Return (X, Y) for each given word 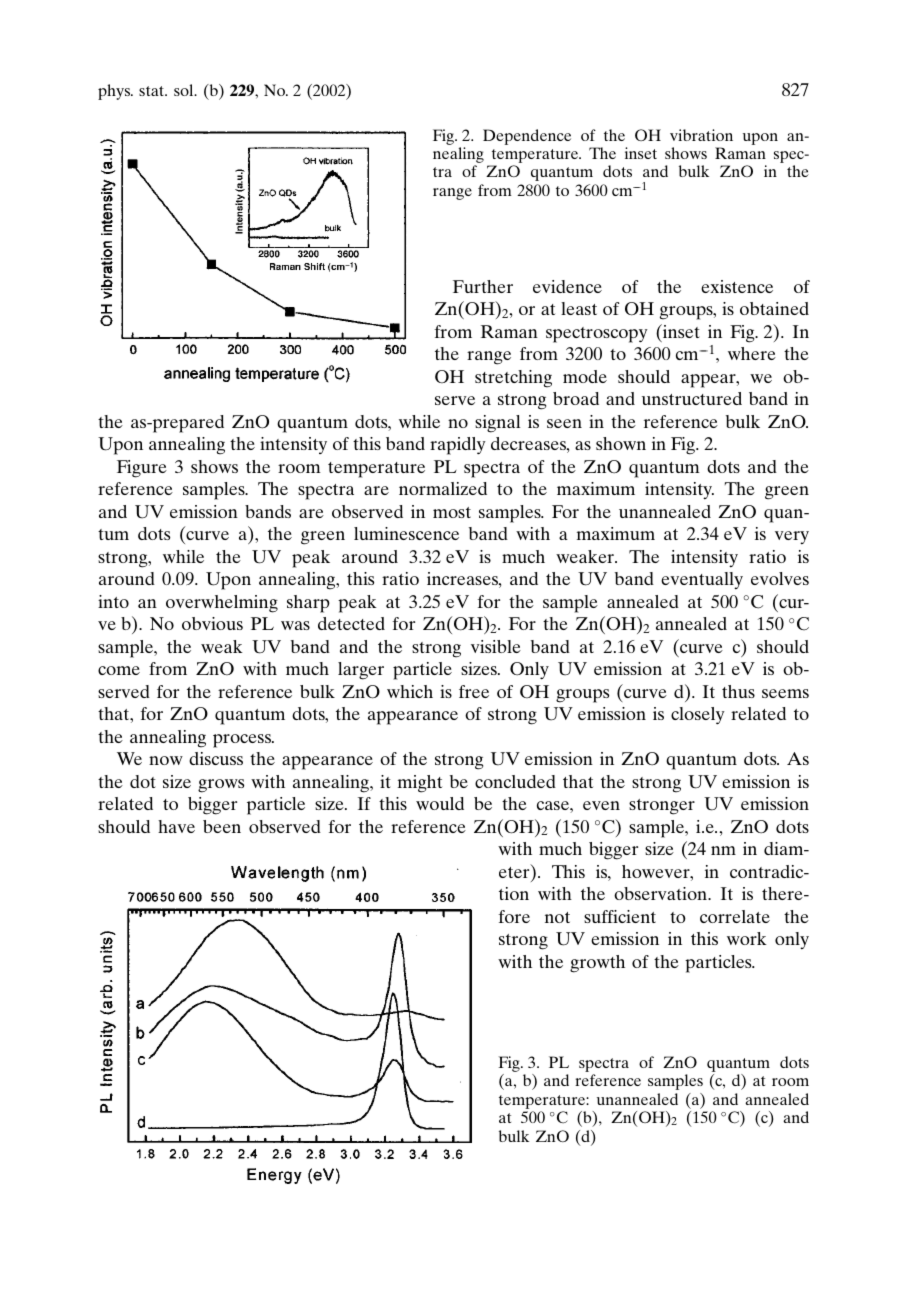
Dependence (527, 137)
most (452, 512)
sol (185, 90)
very (792, 537)
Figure (142, 469)
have (176, 826)
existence (737, 286)
